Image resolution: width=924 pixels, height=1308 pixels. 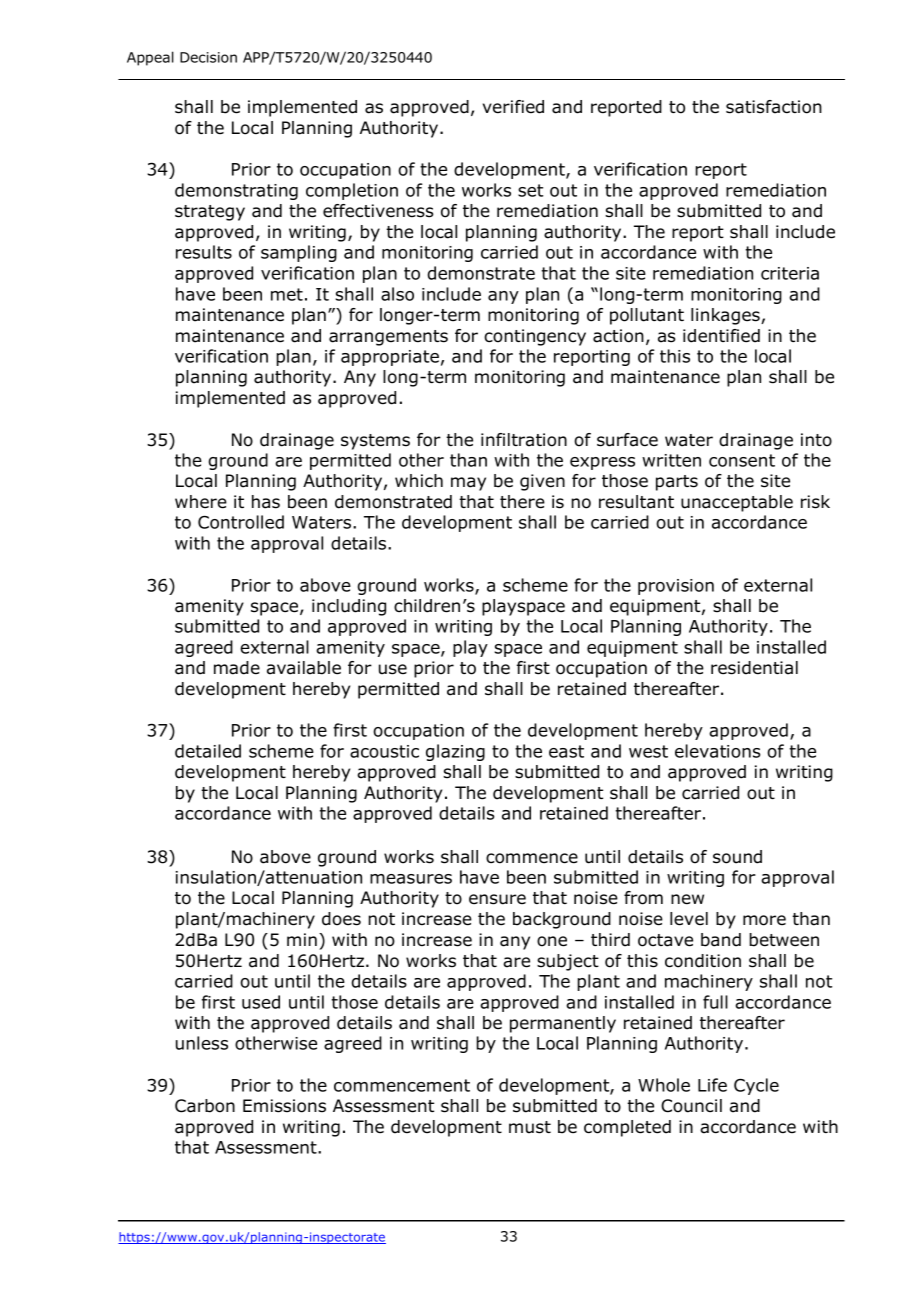 I want to click on including, so click(x=349, y=607).
